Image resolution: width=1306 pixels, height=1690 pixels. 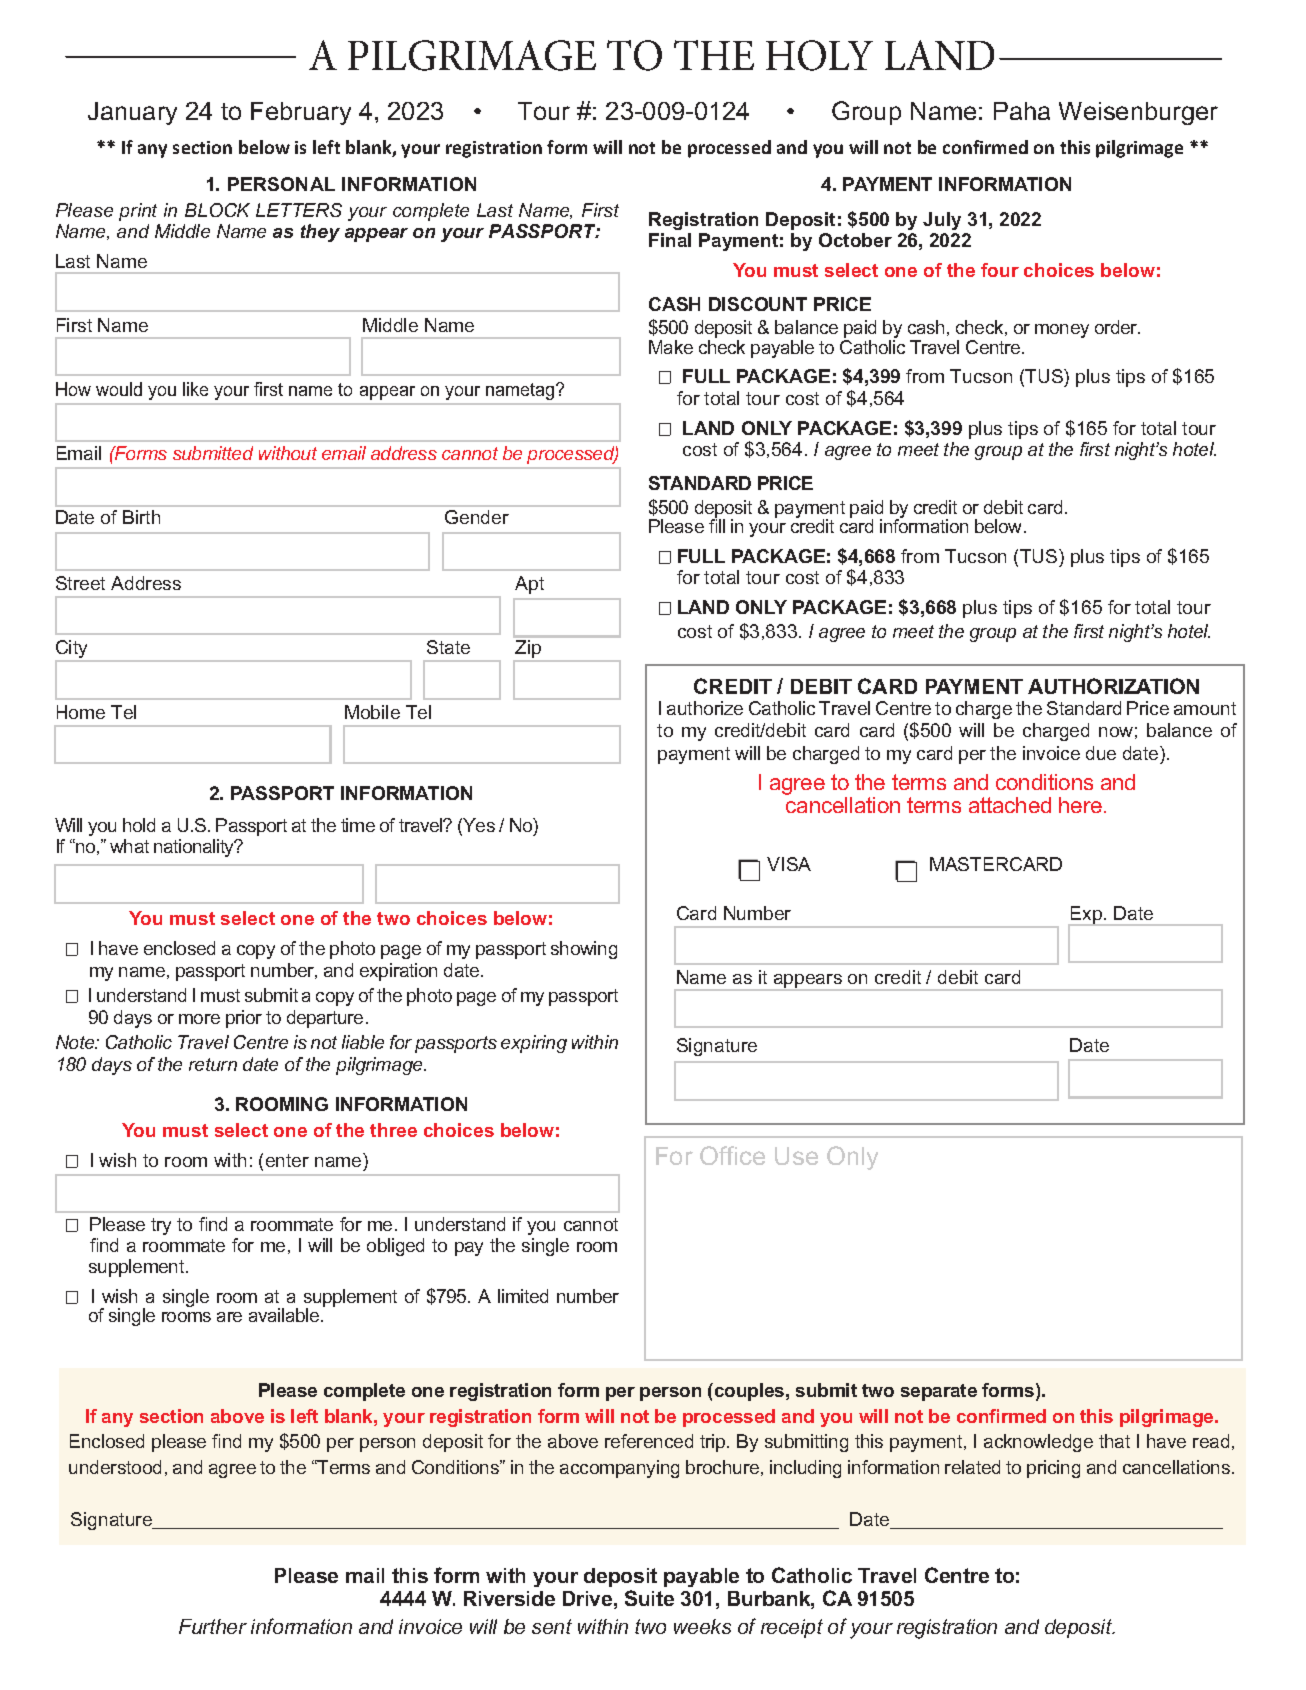 What do you see at coordinates (942, 221) in the document?
I see `July` at bounding box center [942, 221].
